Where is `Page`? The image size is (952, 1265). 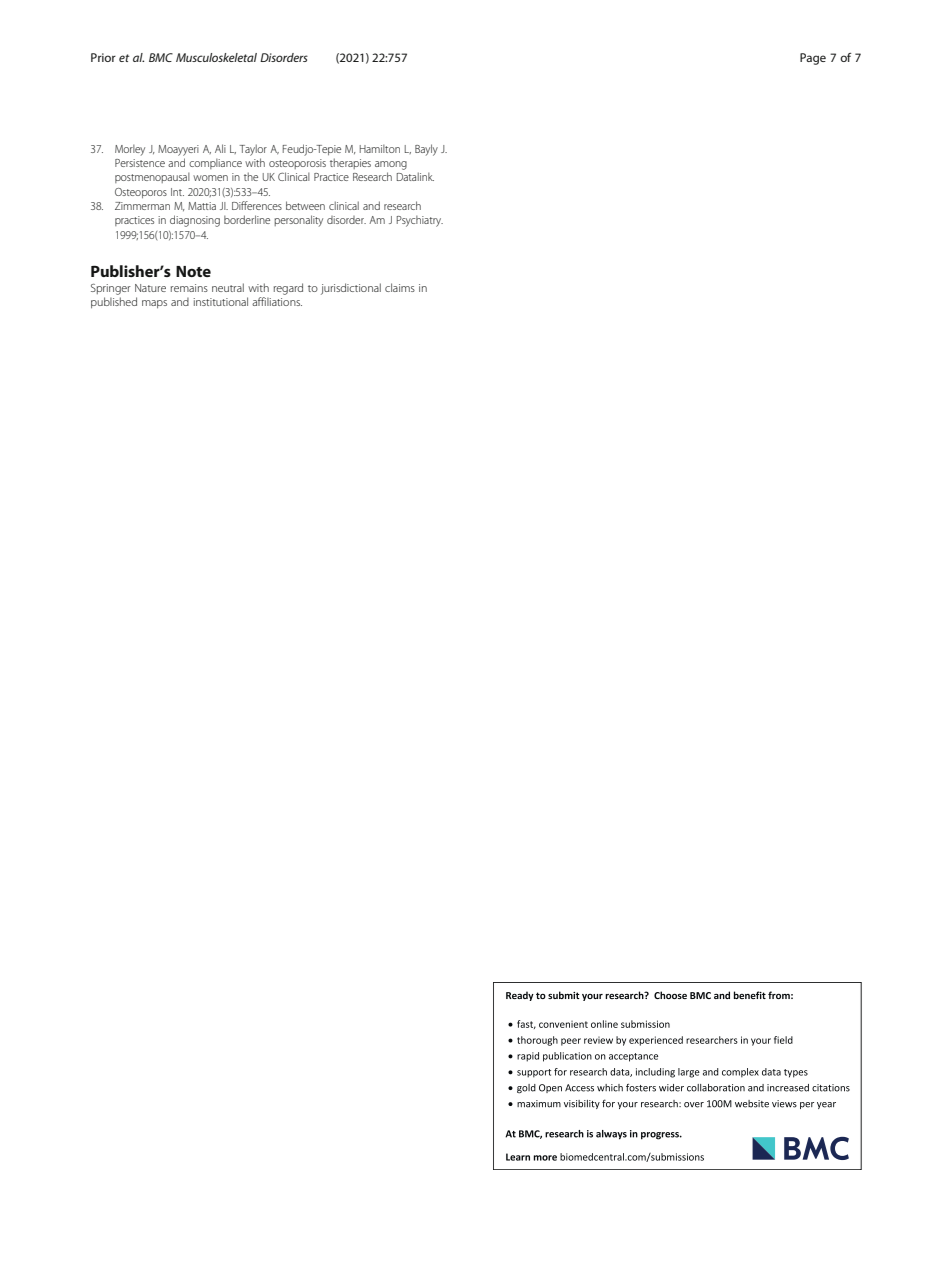 Page is located at coordinates (813, 59).
